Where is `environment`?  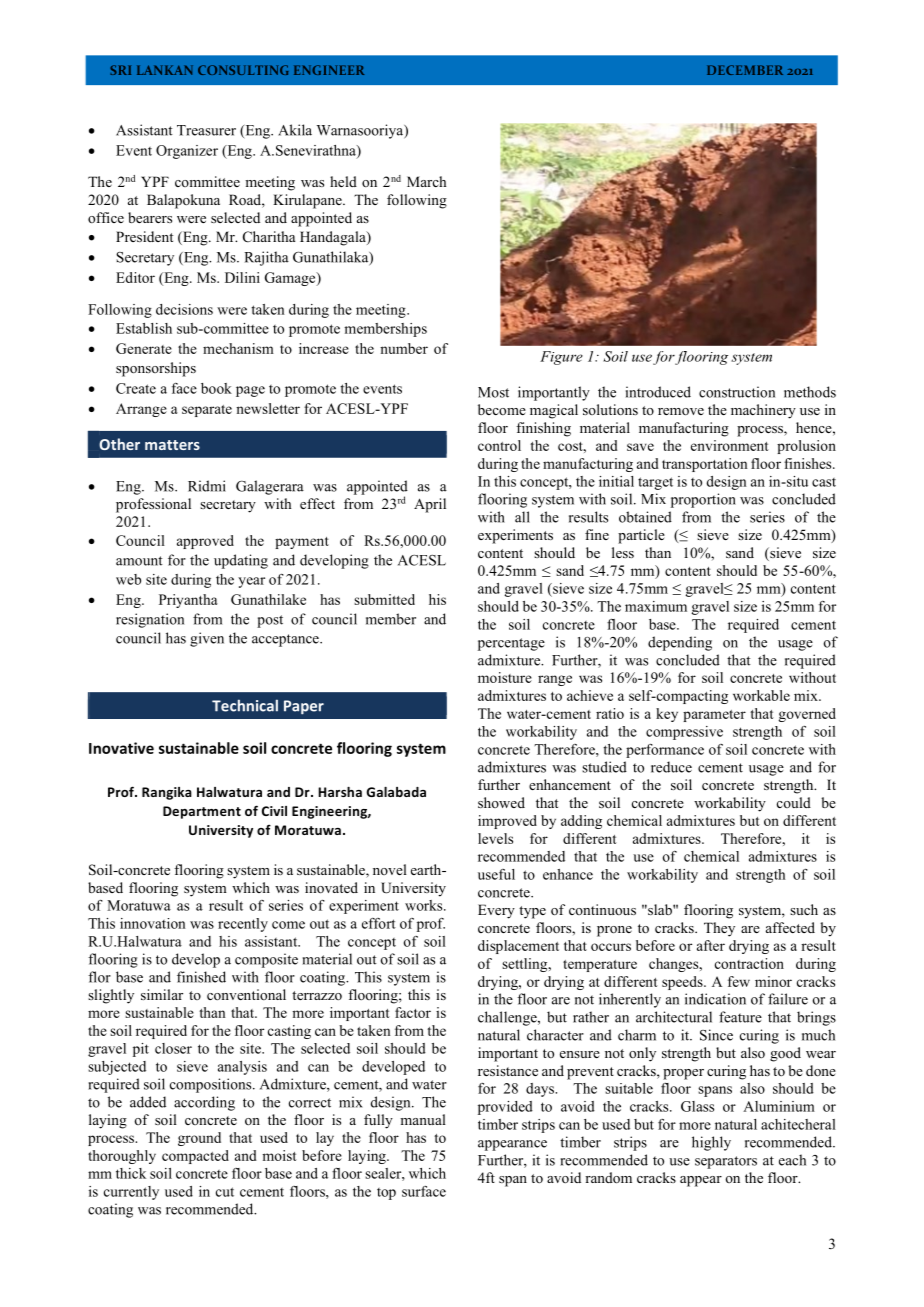 environment is located at coordinates (730, 445).
